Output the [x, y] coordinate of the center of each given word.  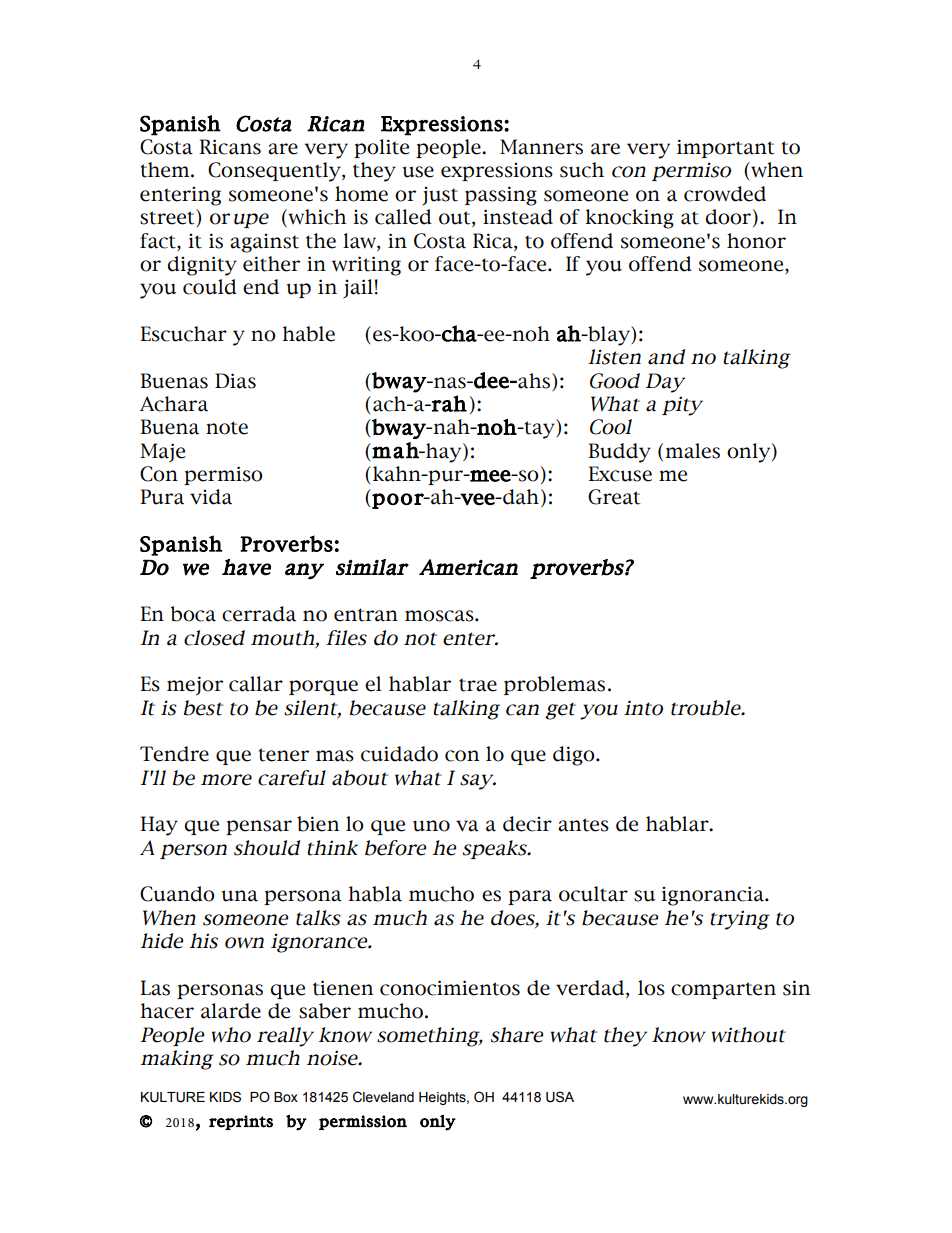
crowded [725, 194]
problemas [554, 685]
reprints [241, 1122]
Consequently [275, 172]
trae [478, 685]
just [440, 196]
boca [193, 614]
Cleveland [383, 1097]
